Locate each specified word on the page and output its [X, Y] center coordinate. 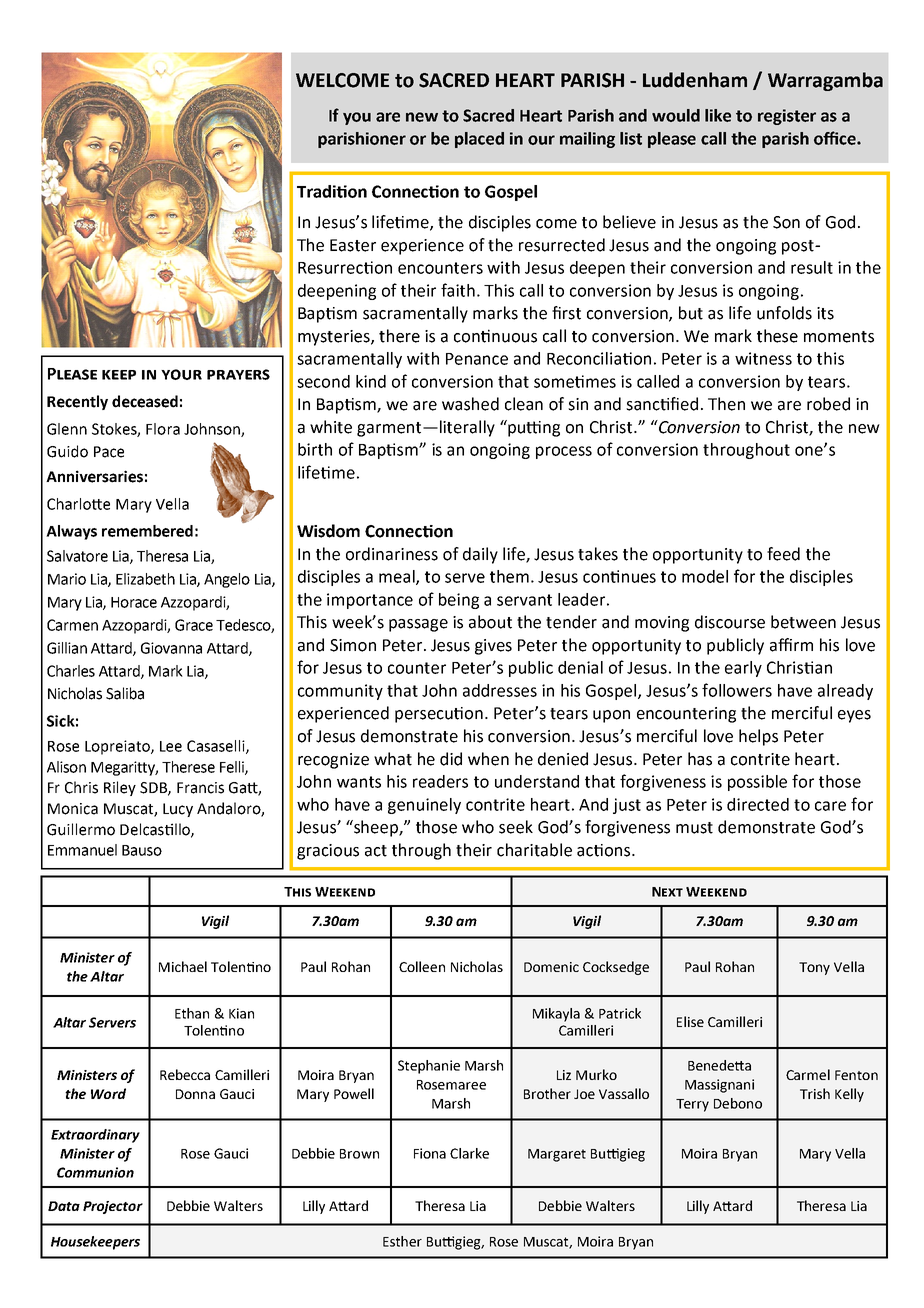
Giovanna [171, 648]
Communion [95, 1172]
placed [479, 140]
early [743, 669]
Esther [402, 1241]
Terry [692, 1105]
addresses [500, 690]
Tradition [332, 191]
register [787, 117]
